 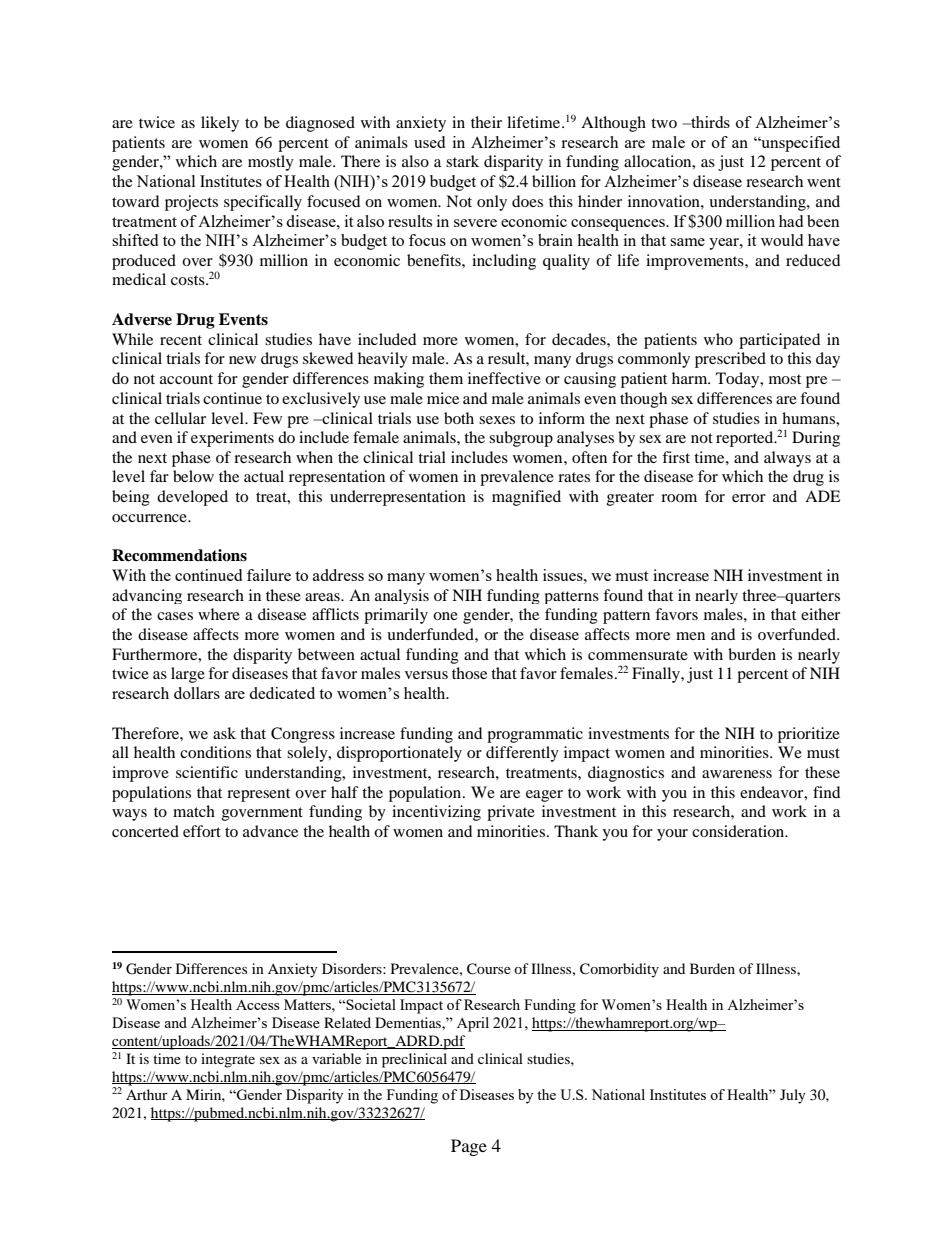 I want to click on below, so click(x=193, y=476).
